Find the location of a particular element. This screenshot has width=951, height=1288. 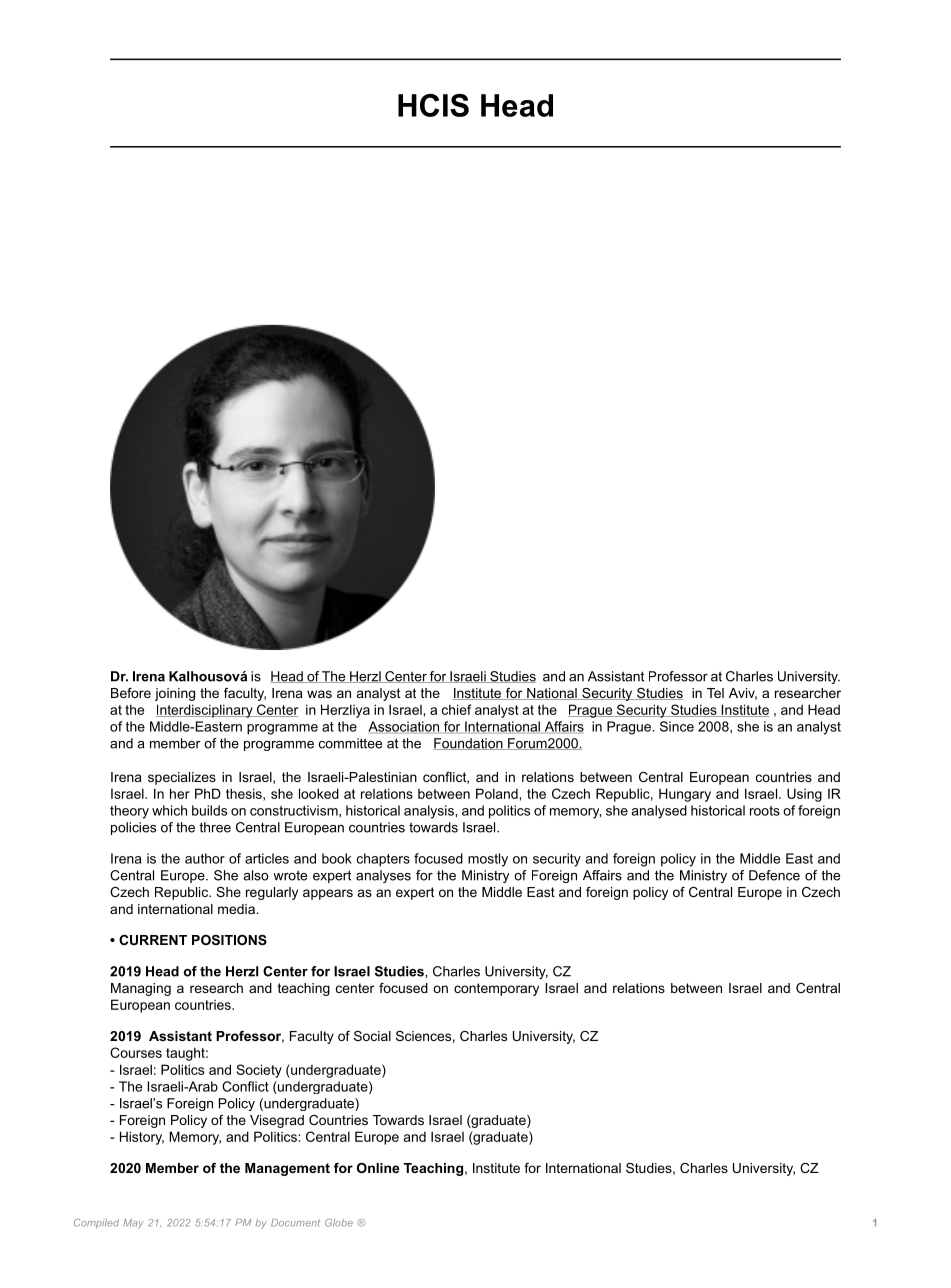

Tel is located at coordinates (715, 693).
